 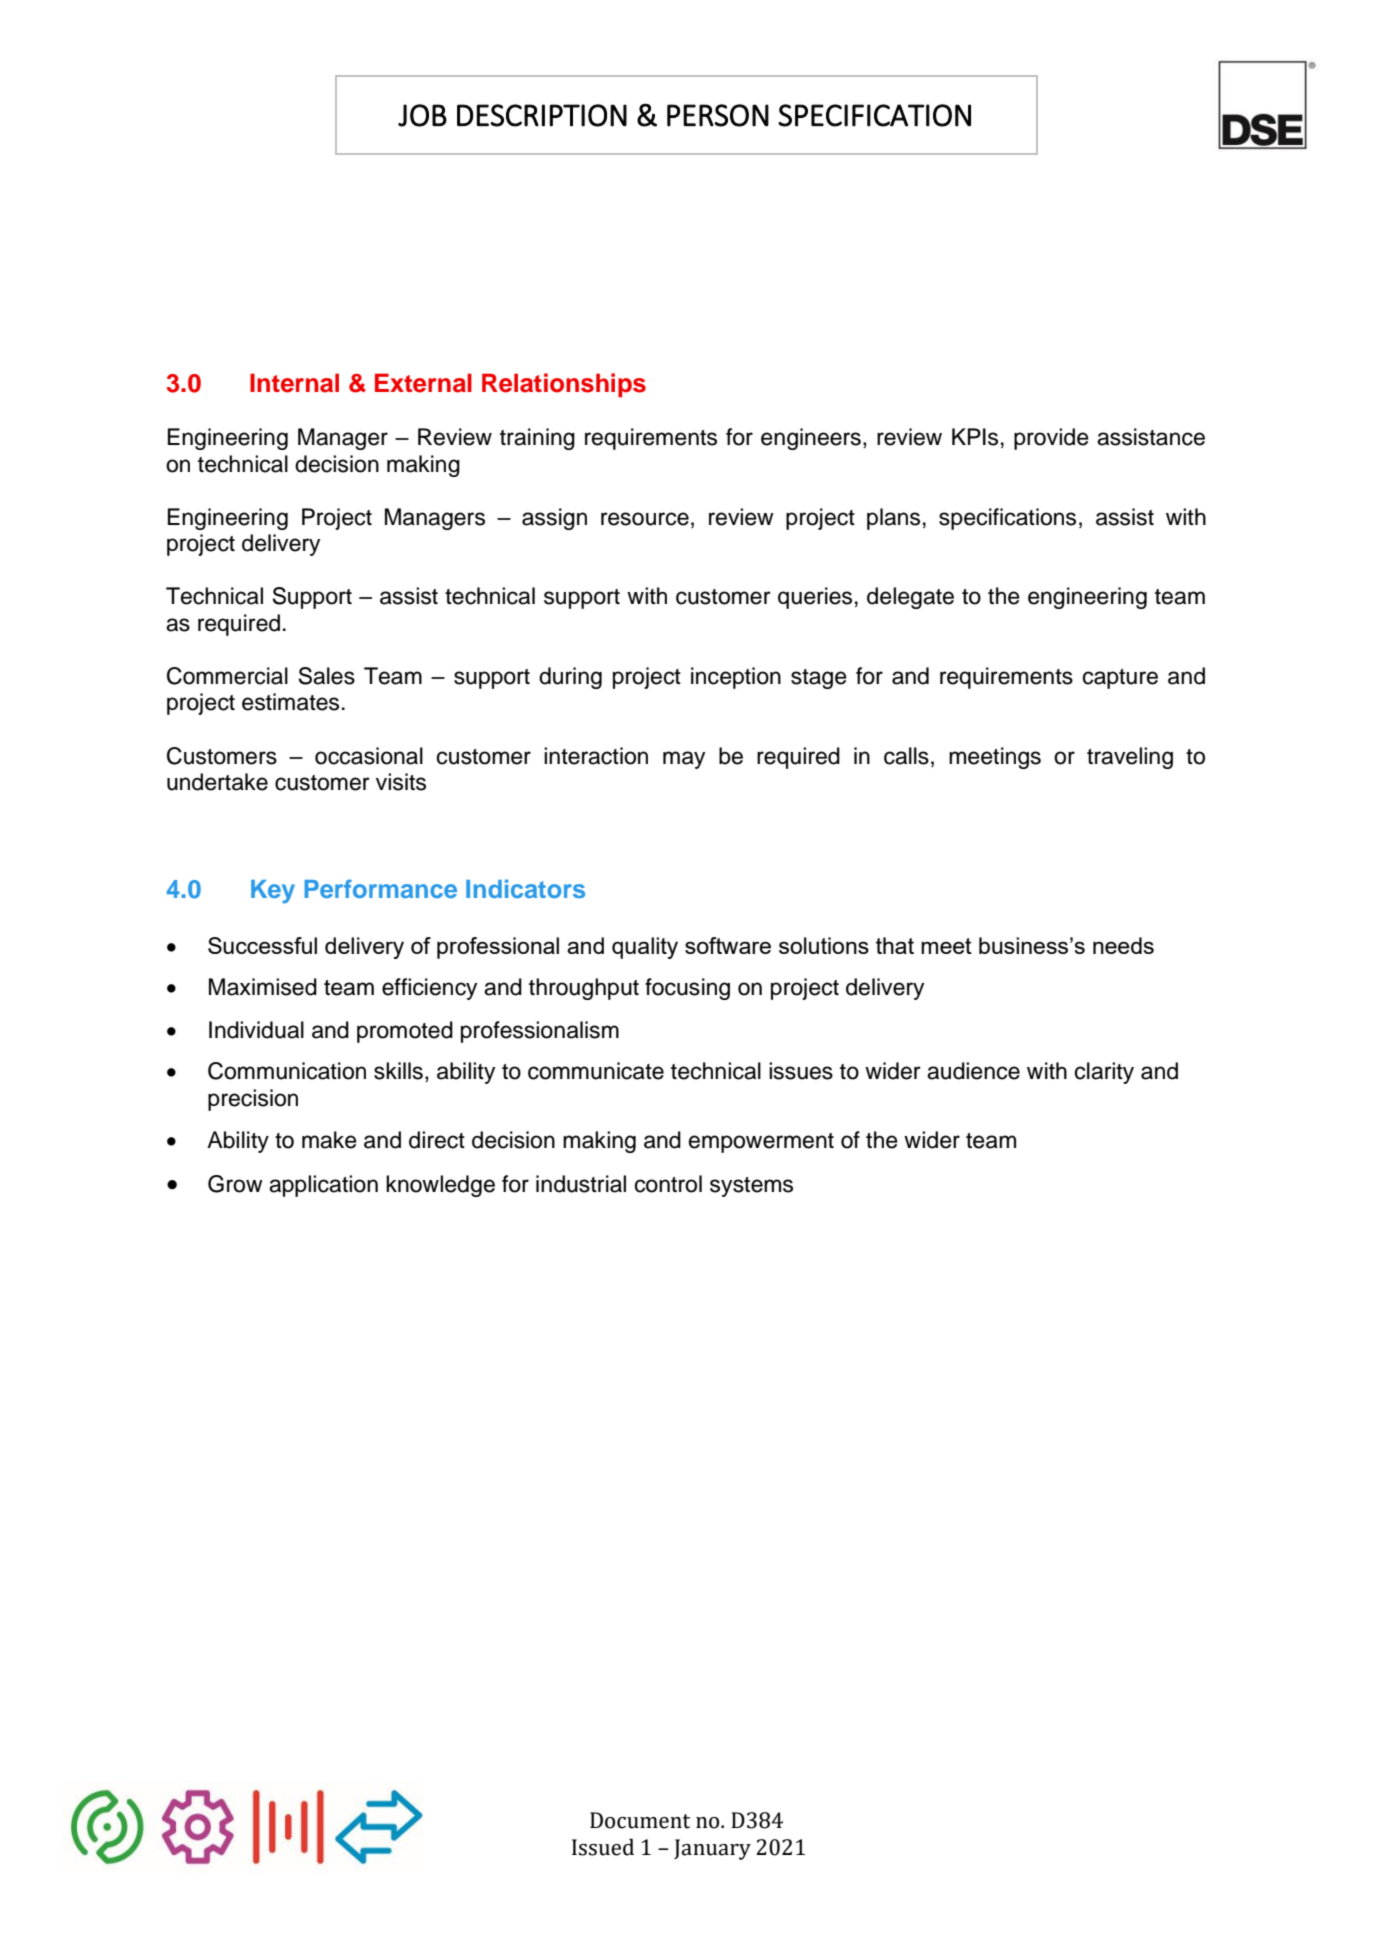 What do you see at coordinates (422, 115) in the image?
I see `JOB` at bounding box center [422, 115].
